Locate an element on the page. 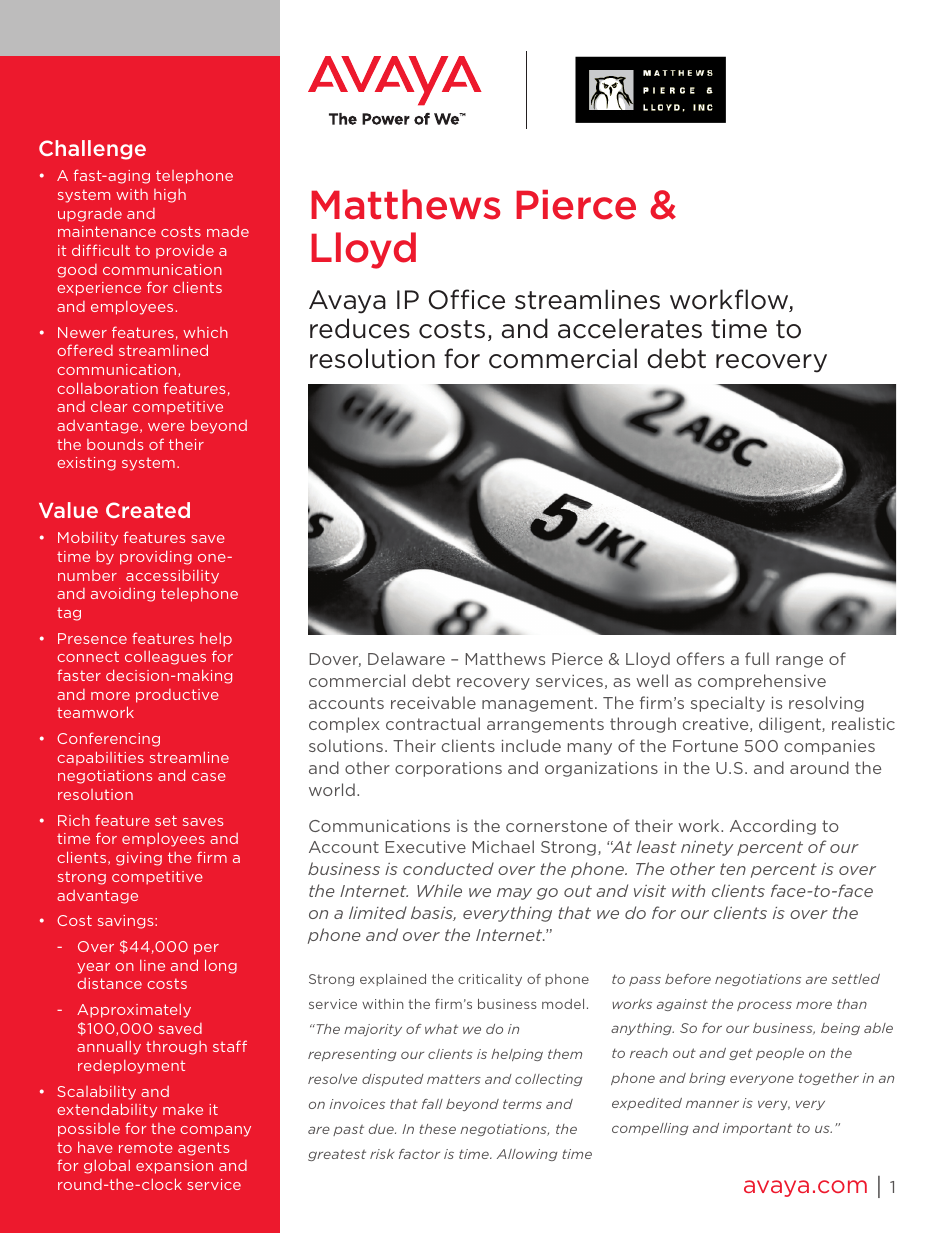 Image resolution: width=952 pixels, height=1233 pixels. accelerates is located at coordinates (630, 328).
